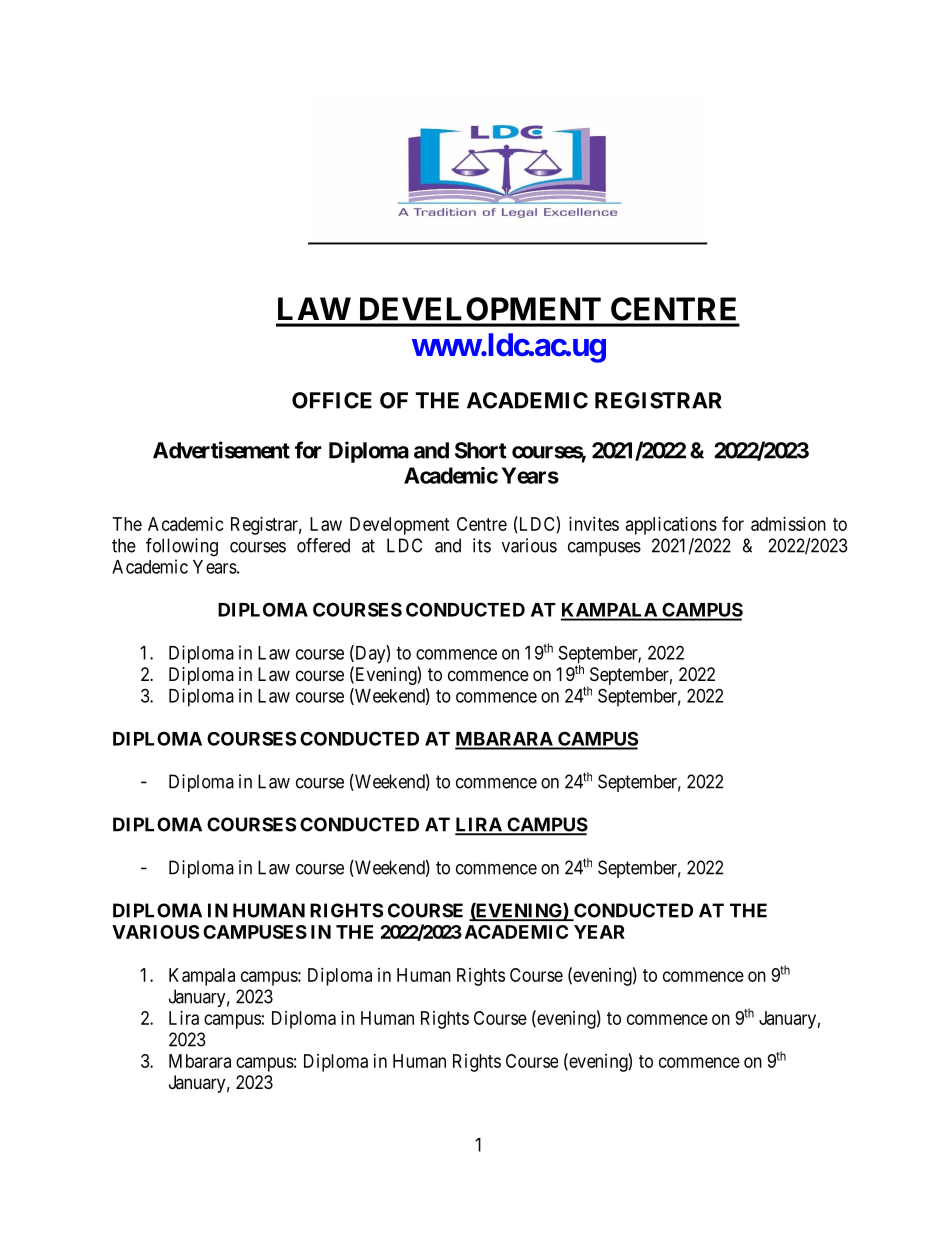 The height and width of the document is (1233, 952). Describe the element at coordinates (323, 545) in the document. I see `offered` at that location.
